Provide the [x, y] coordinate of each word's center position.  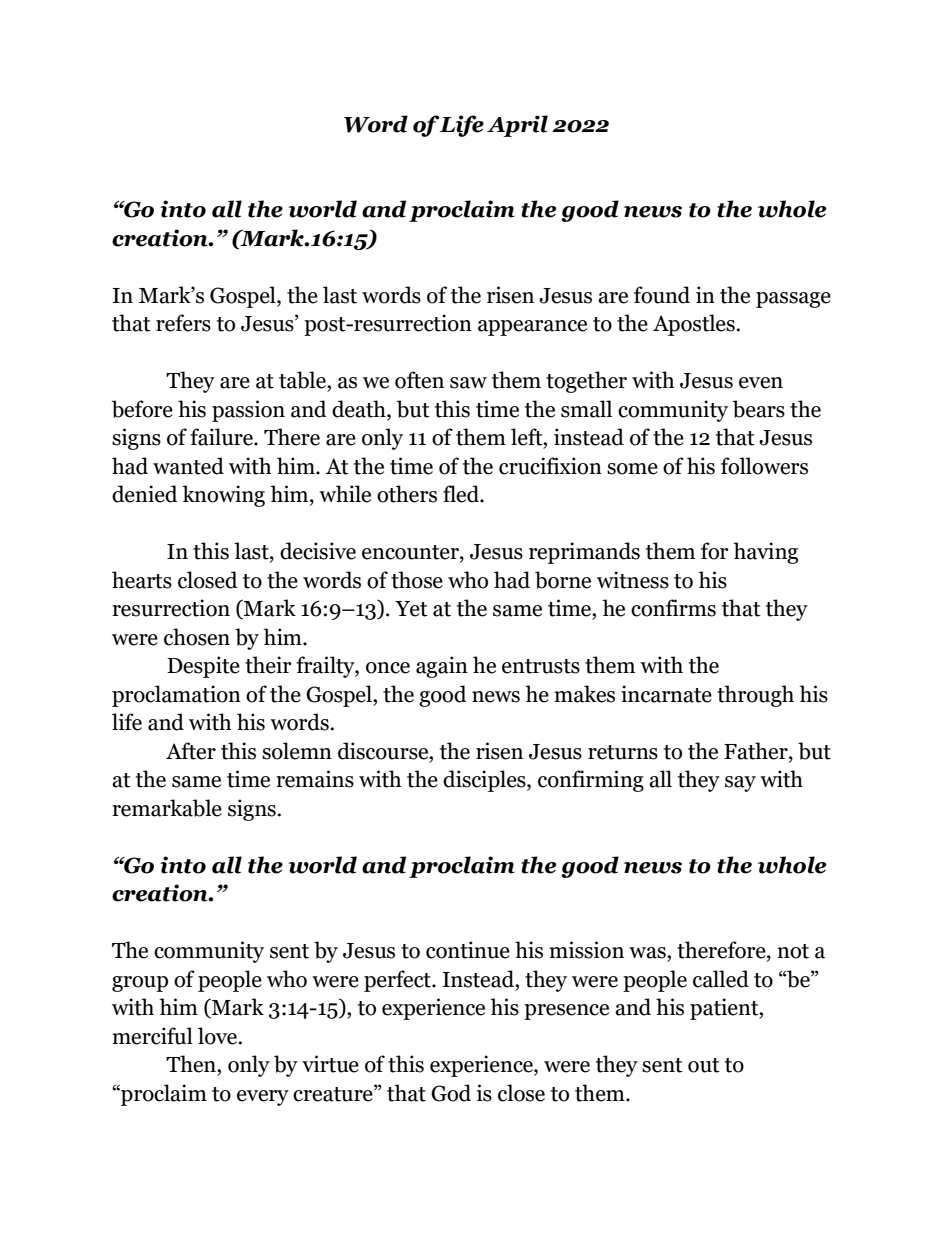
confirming [591, 781]
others [407, 494]
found [662, 295]
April [517, 126]
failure [222, 437]
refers [183, 323]
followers [764, 466]
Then [192, 1064]
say [740, 784]
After [191, 751]
